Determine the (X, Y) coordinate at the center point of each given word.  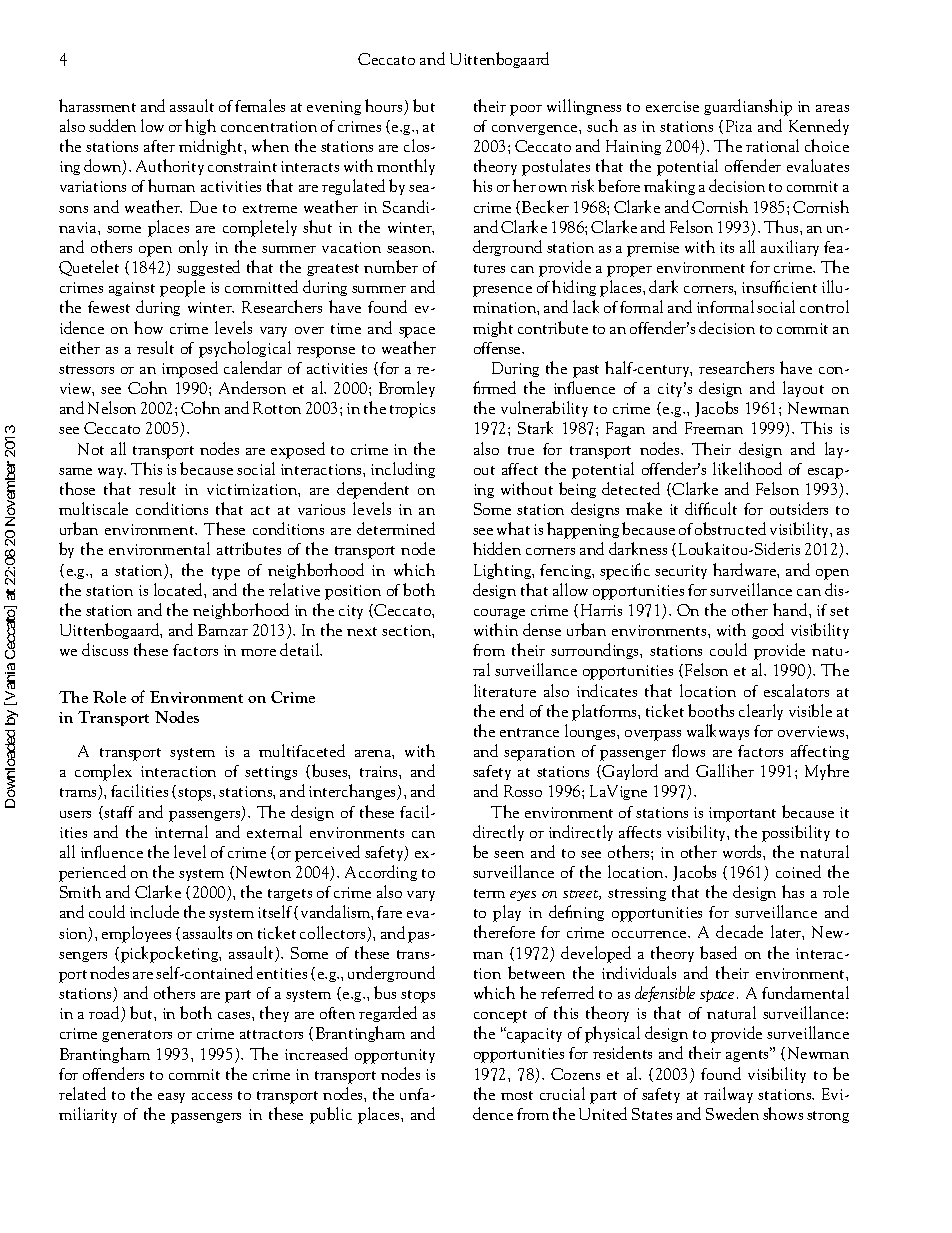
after (159, 146)
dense (542, 629)
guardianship (748, 107)
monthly (406, 167)
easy (171, 1098)
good (768, 631)
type (226, 573)
